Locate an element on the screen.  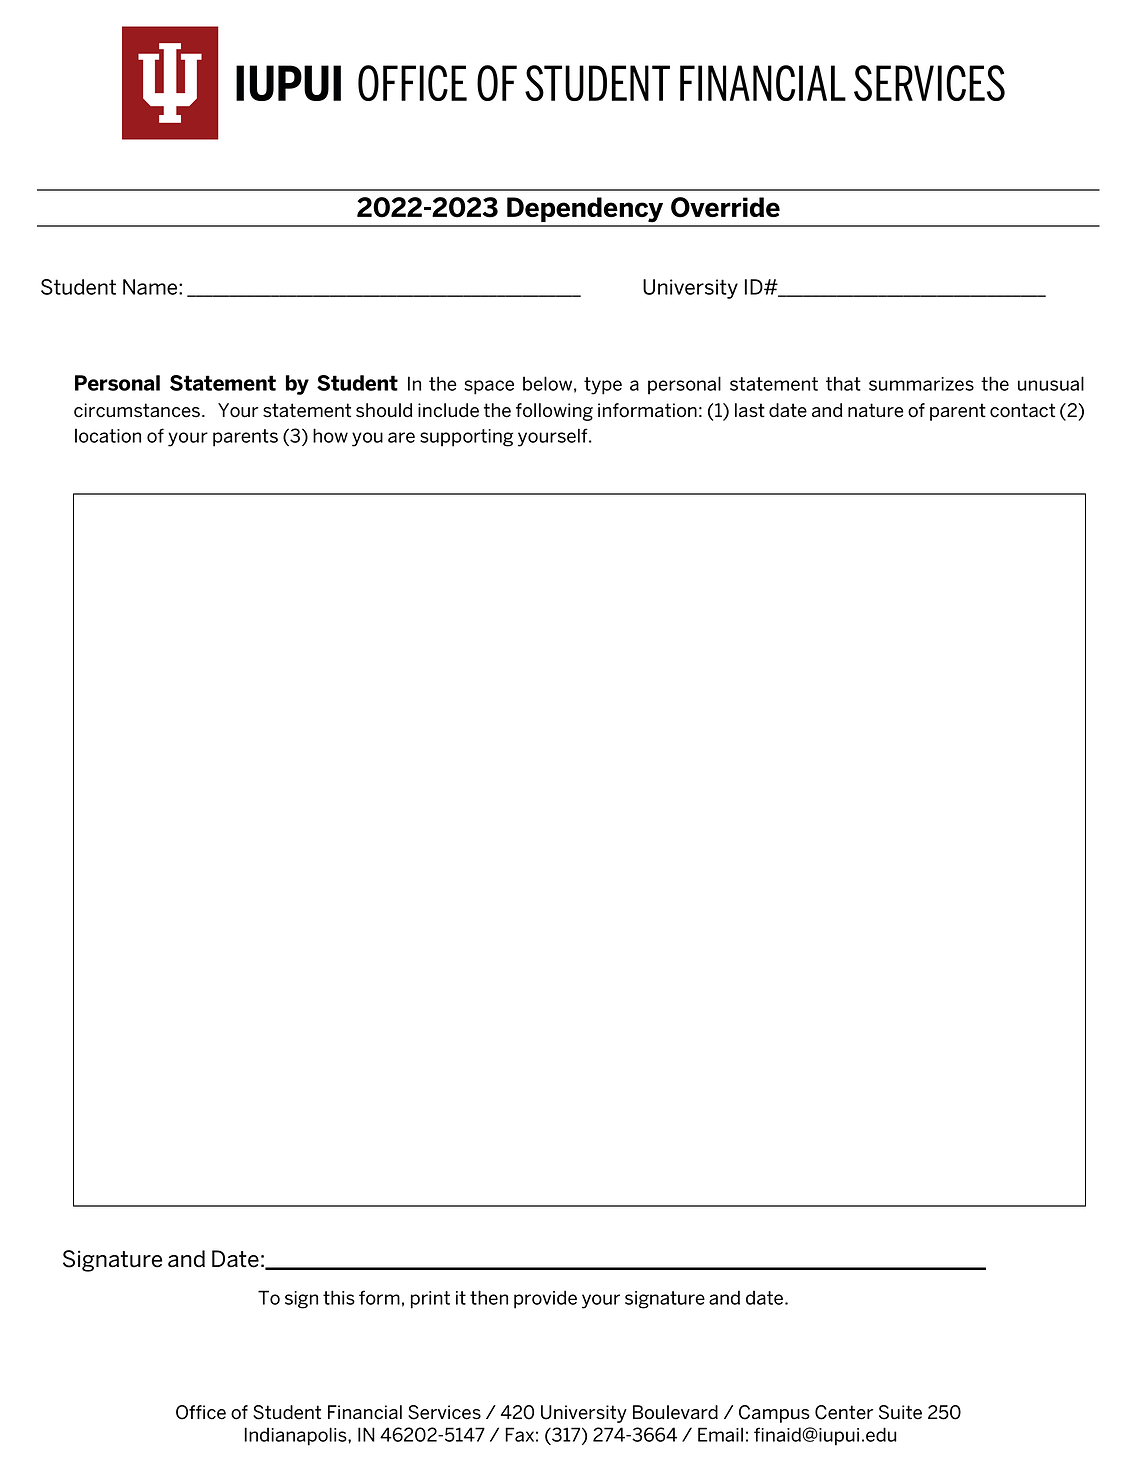
how is located at coordinates (330, 435).
